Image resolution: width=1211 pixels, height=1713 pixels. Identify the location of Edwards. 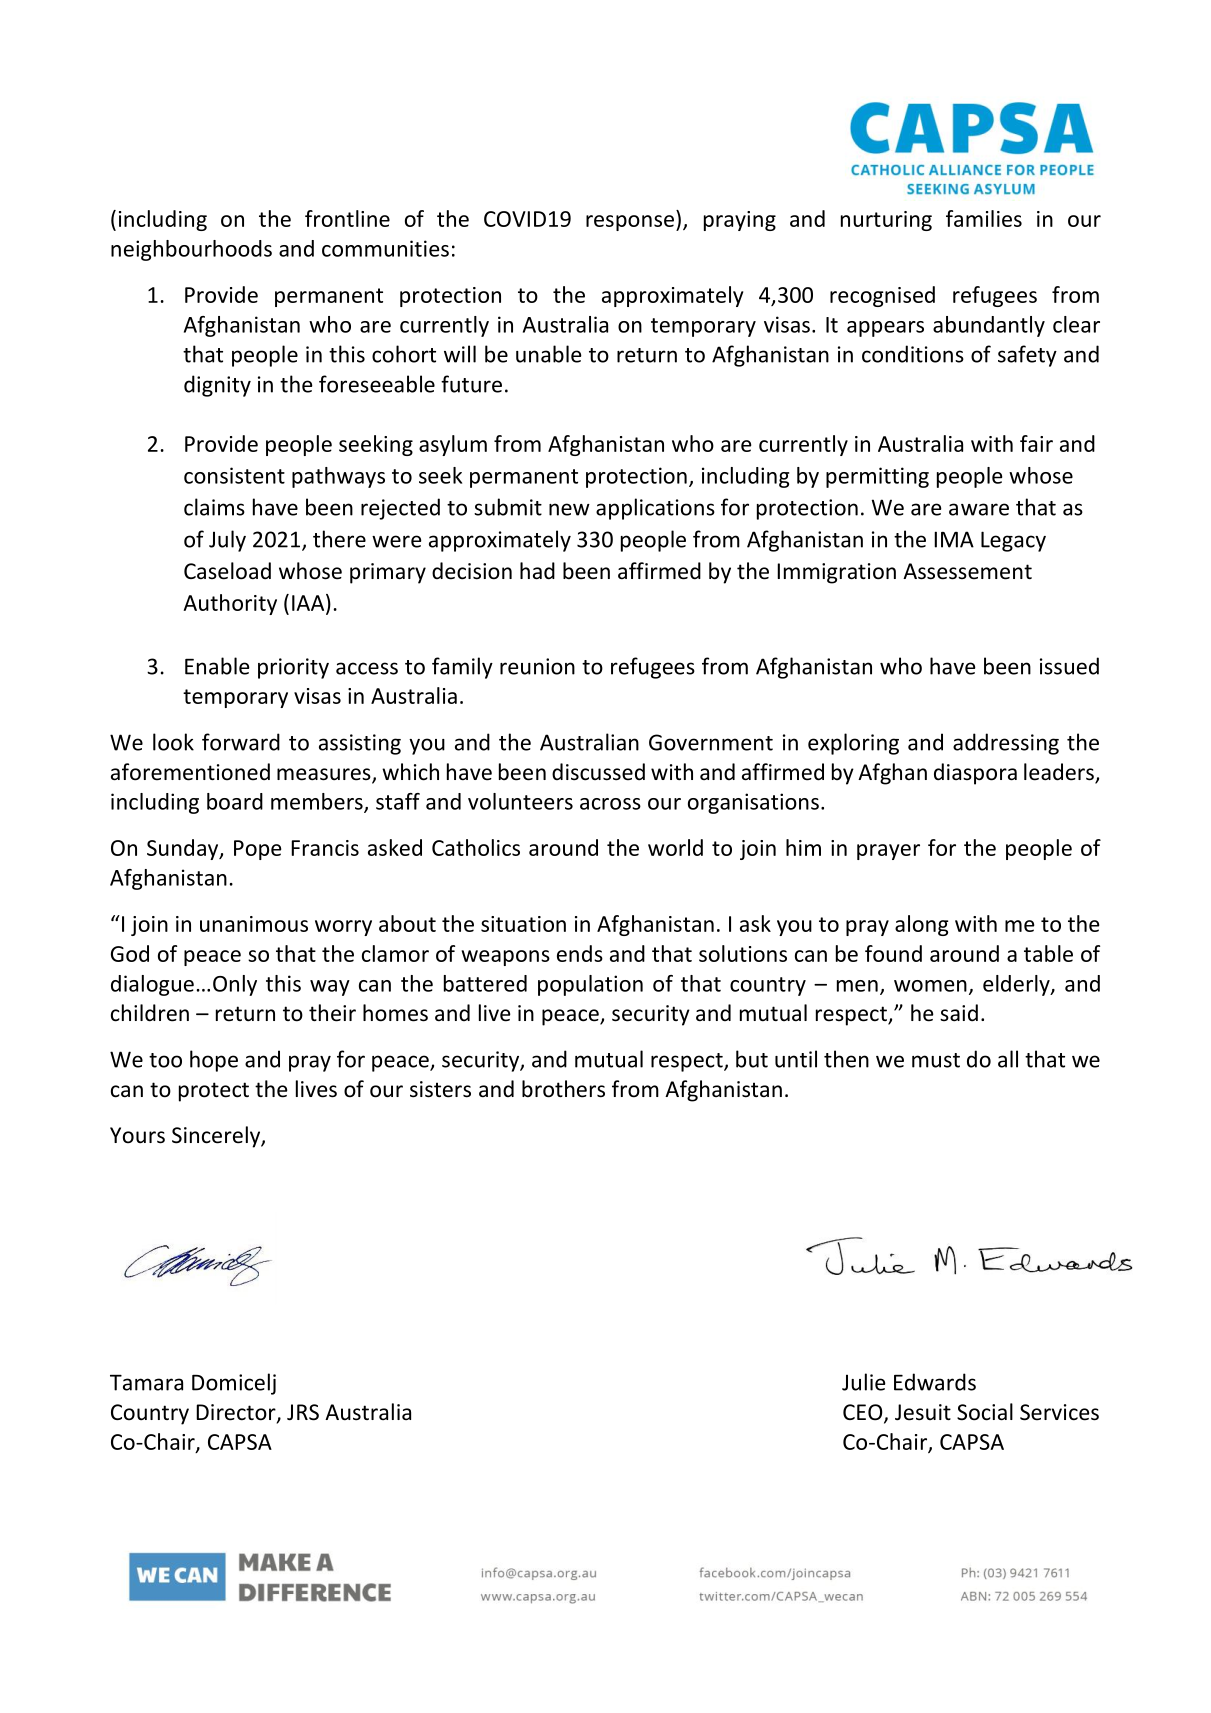
(935, 1382).
